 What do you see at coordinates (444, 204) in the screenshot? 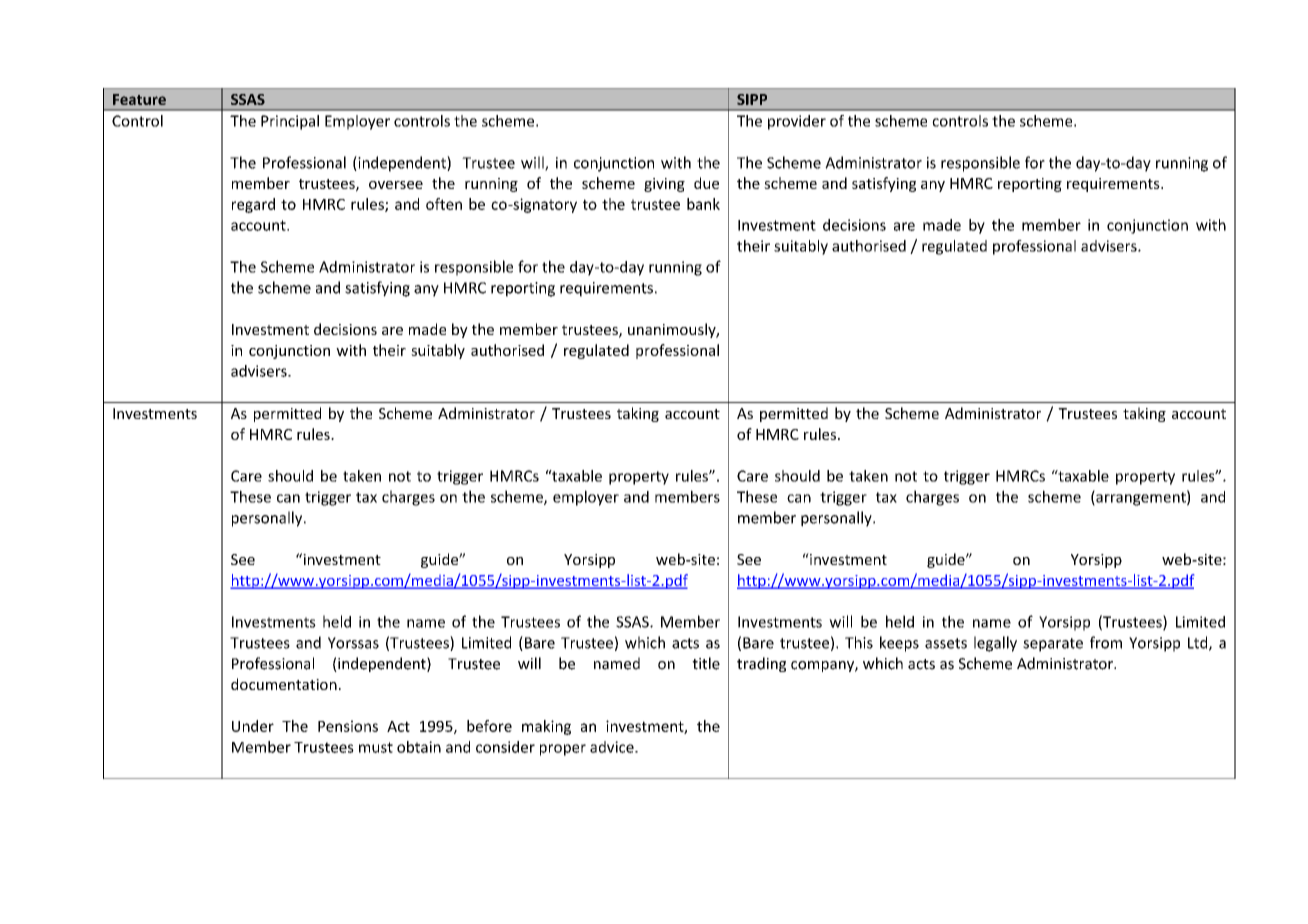
I see `often` at bounding box center [444, 204].
